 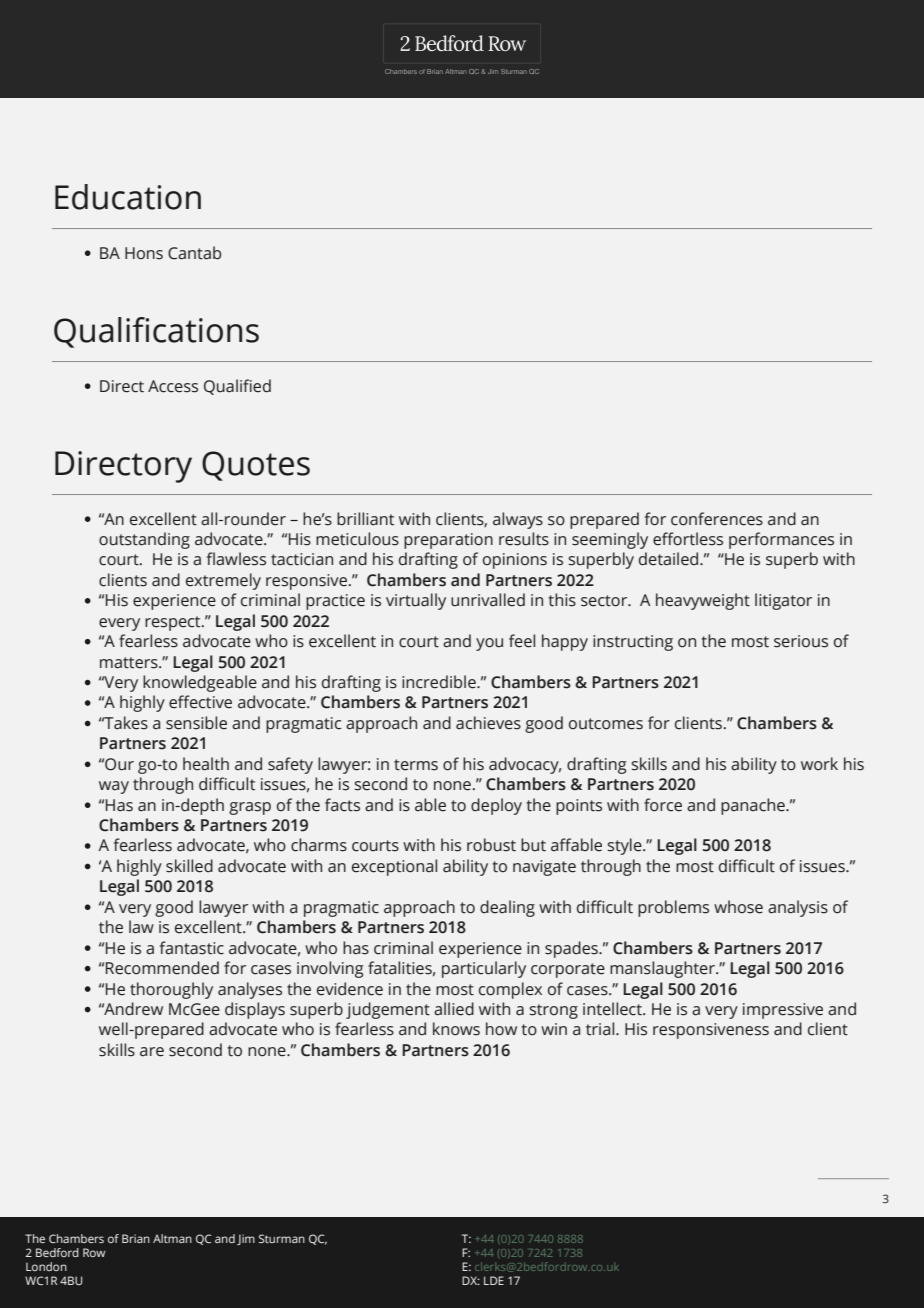 What do you see at coordinates (601, 1029) in the document?
I see `trial` at bounding box center [601, 1029].
